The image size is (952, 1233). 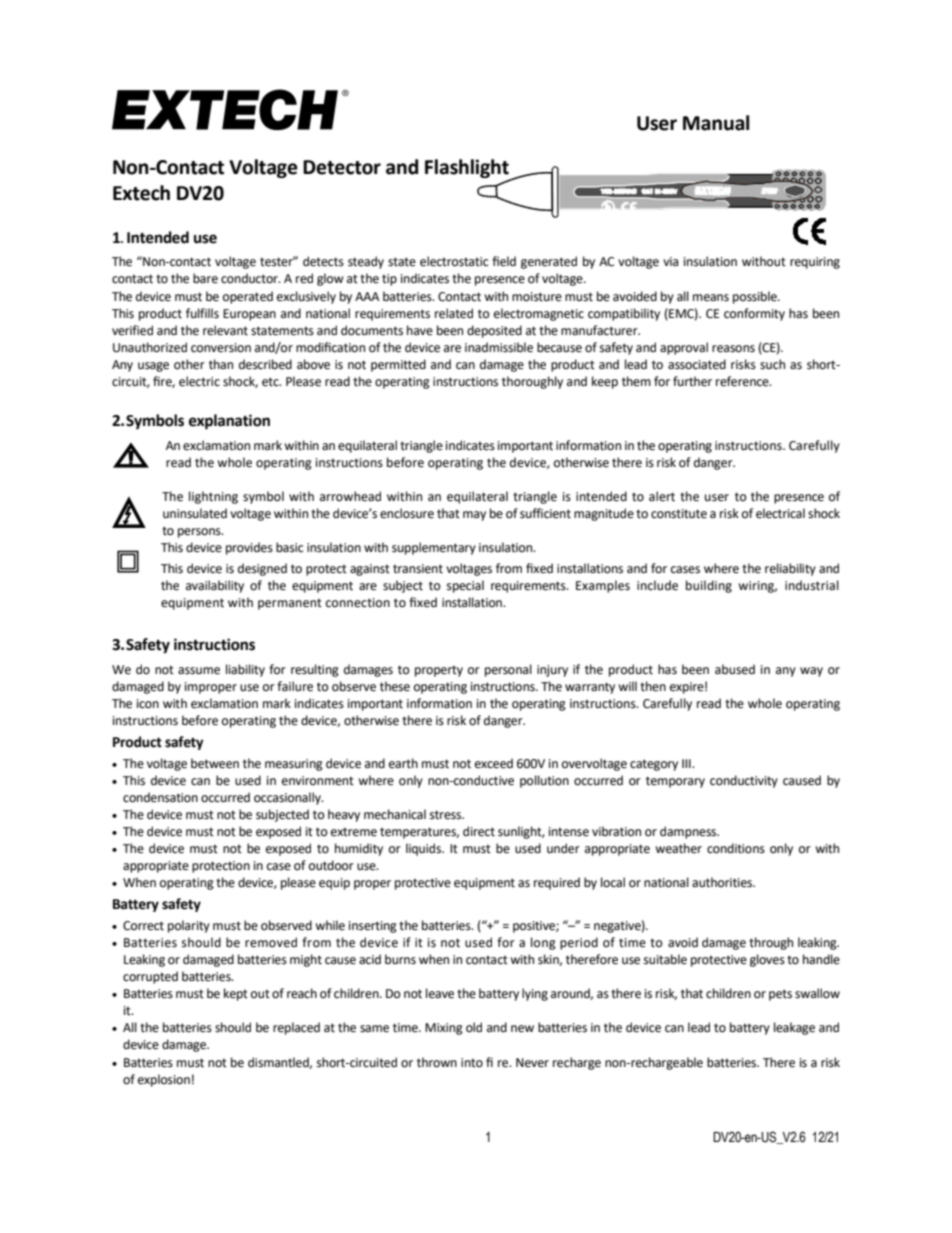 I want to click on building, so click(x=709, y=586).
